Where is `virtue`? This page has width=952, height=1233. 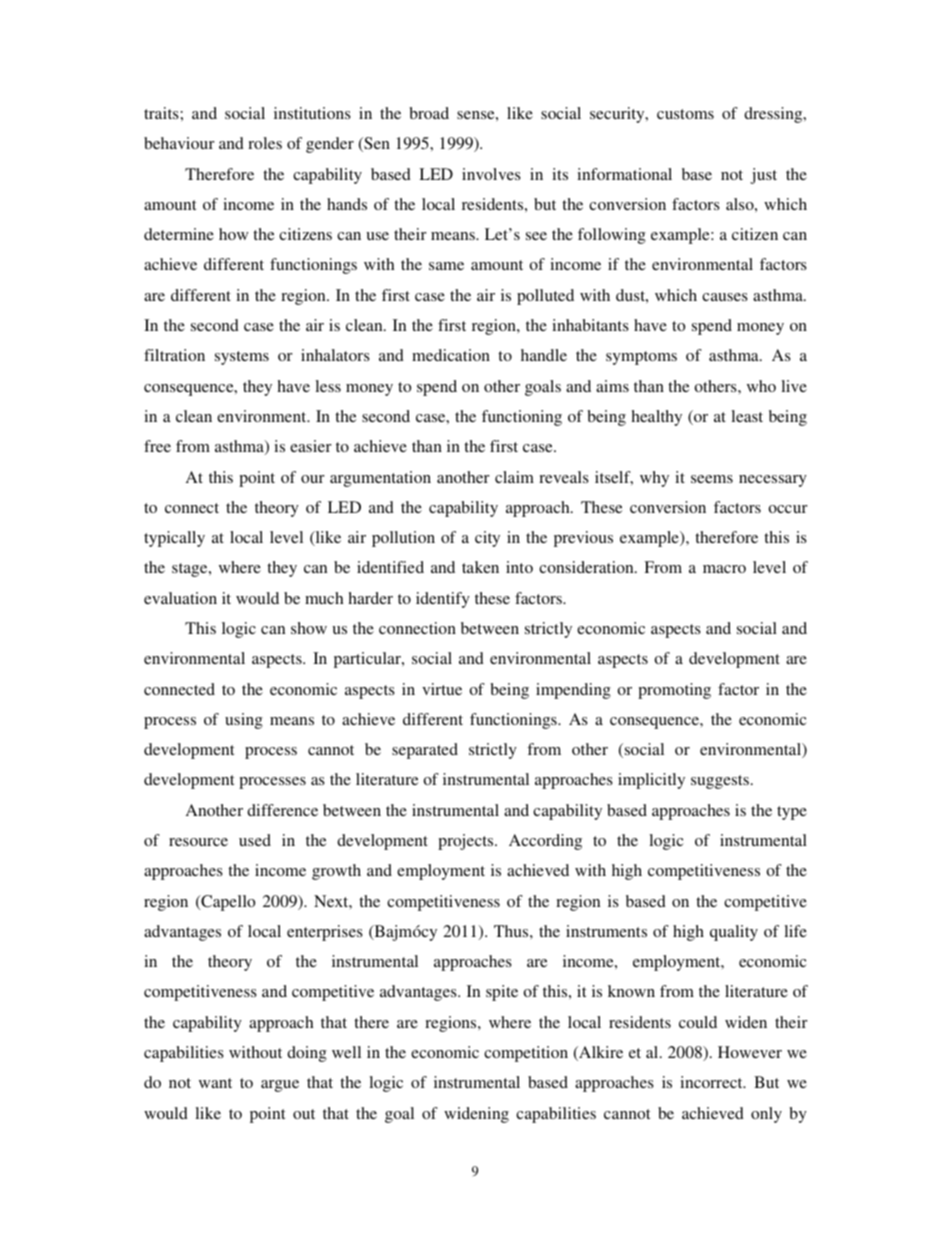
virtue is located at coordinates (442, 689).
